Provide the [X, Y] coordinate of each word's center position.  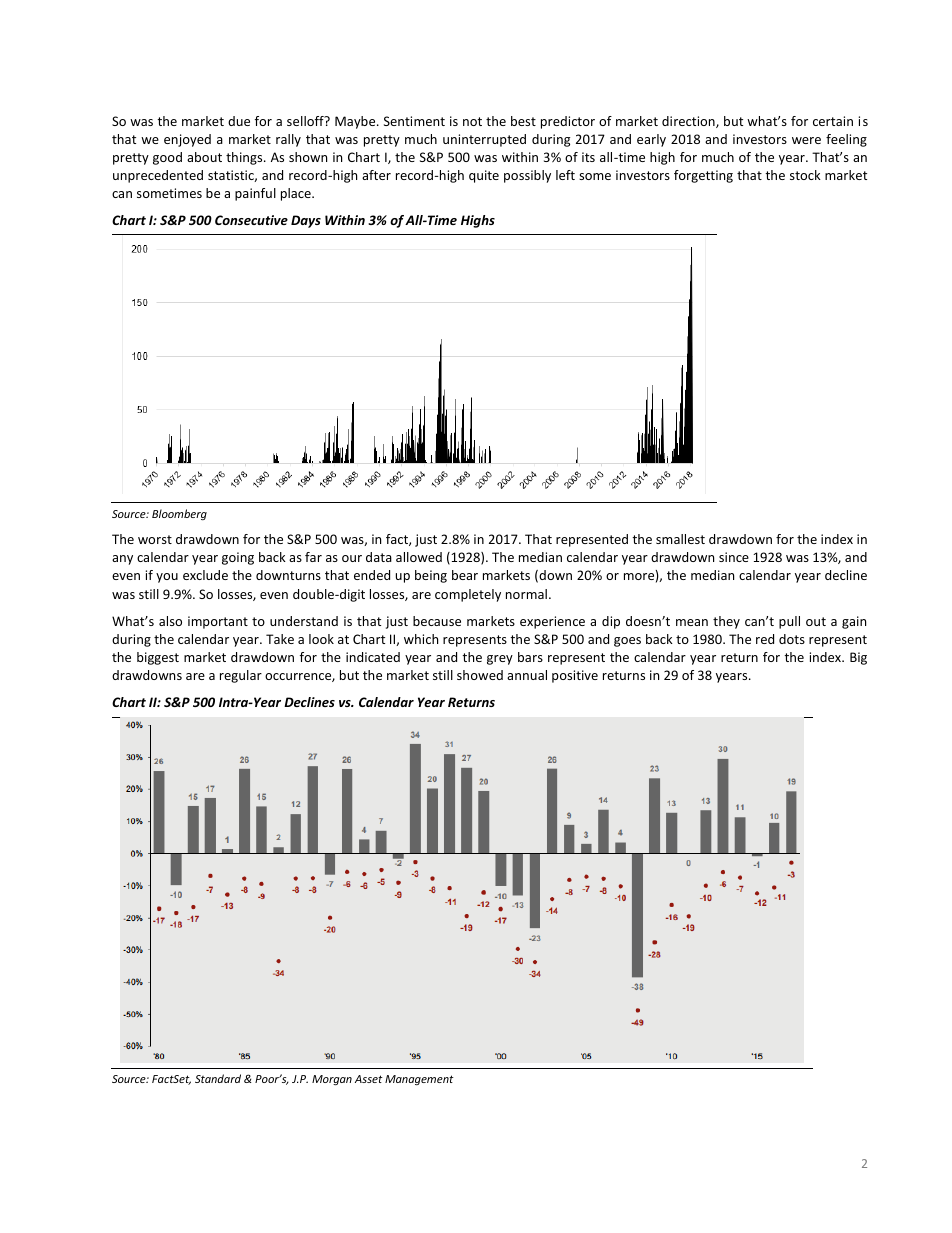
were [806, 140]
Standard [218, 1078]
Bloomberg [179, 514]
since [734, 557]
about [204, 157]
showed [480, 675]
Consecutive [251, 220]
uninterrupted [484, 140]
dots [792, 639]
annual [527, 675]
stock [805, 175]
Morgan [332, 1080]
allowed [419, 557]
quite [484, 176]
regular [241, 676]
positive [575, 676]
